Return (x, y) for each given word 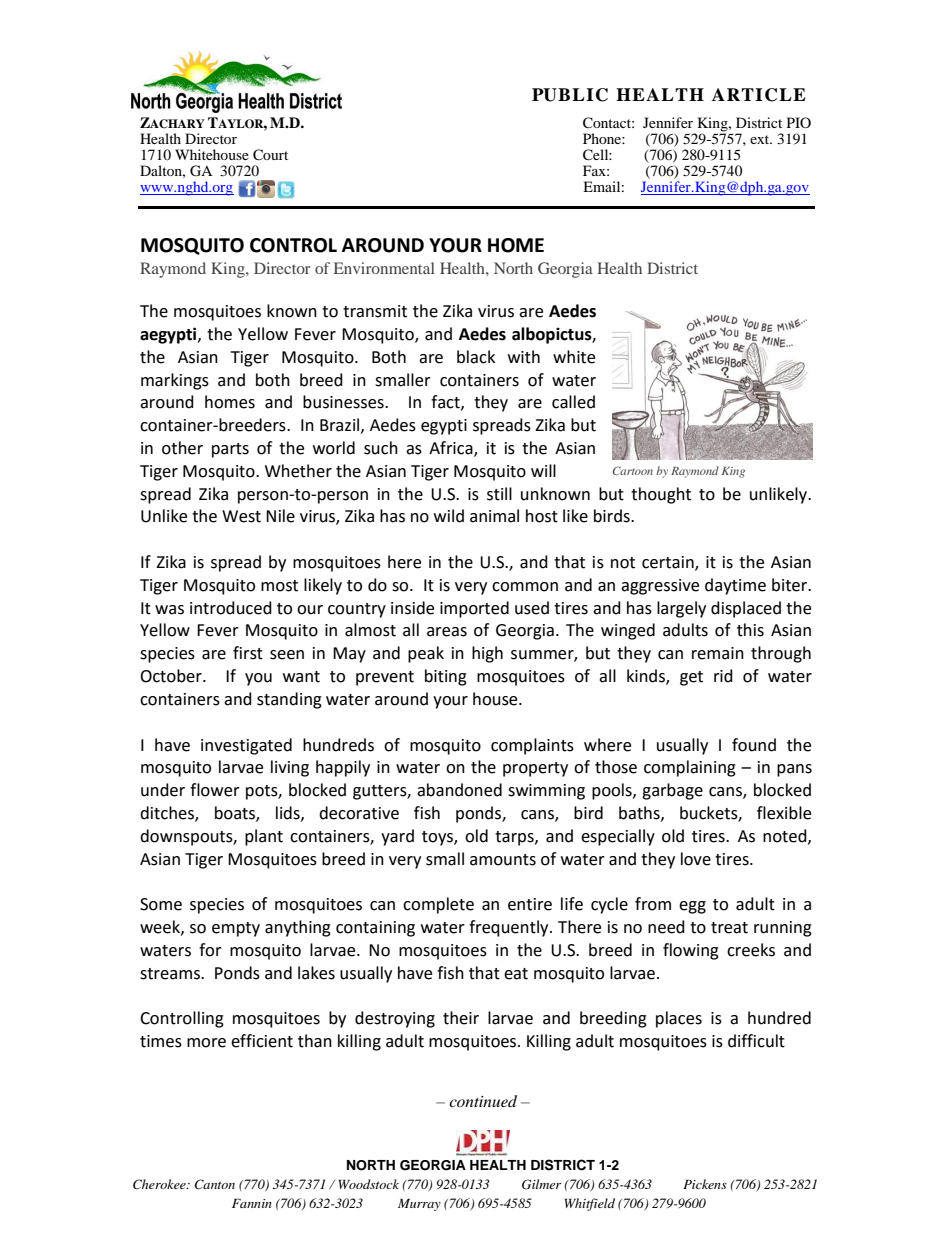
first (248, 653)
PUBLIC (570, 95)
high (487, 654)
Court (270, 155)
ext (761, 139)
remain (718, 653)
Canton (215, 1184)
